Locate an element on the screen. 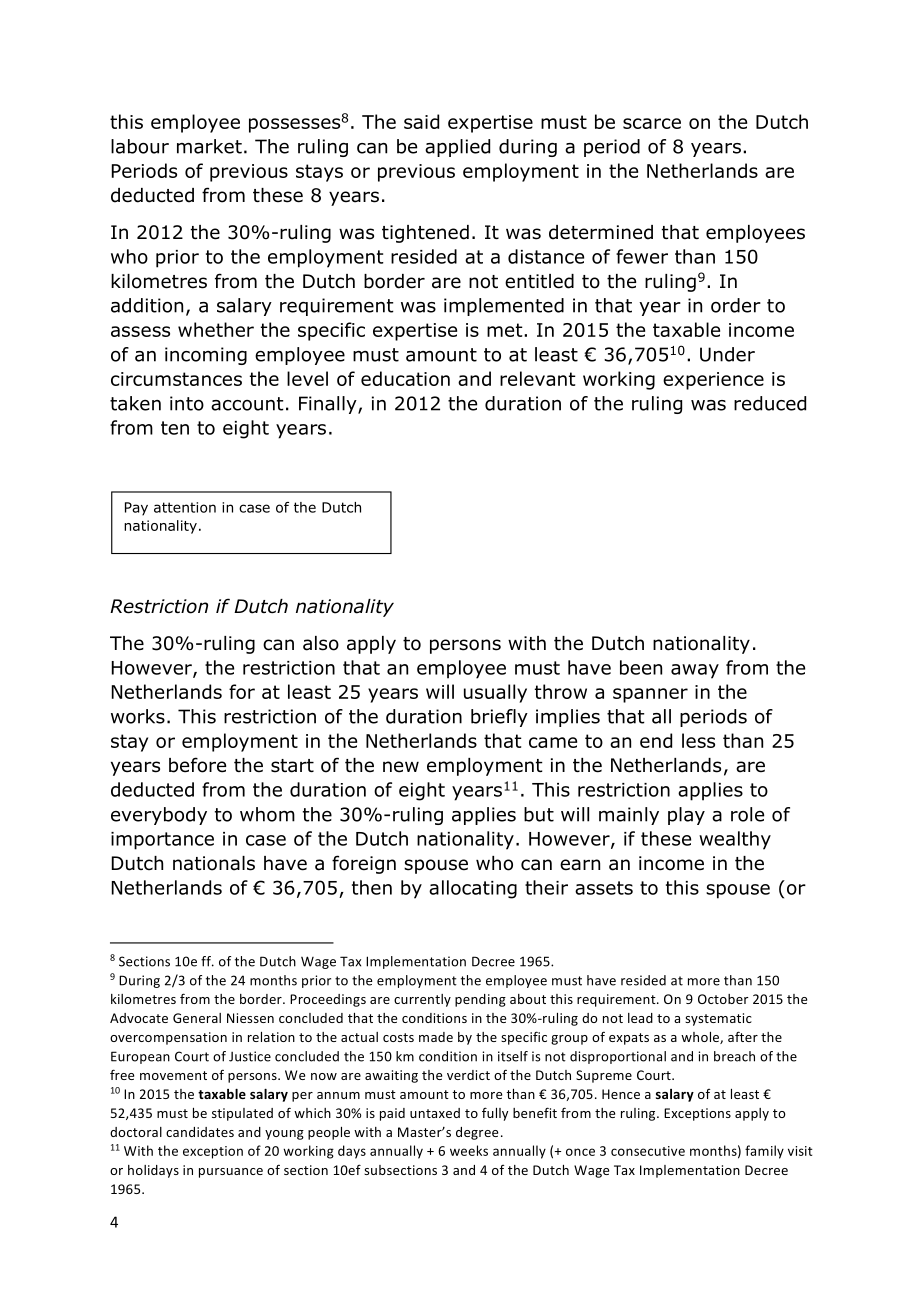 The width and height of the screenshot is (924, 1308). experience is located at coordinates (713, 381).
